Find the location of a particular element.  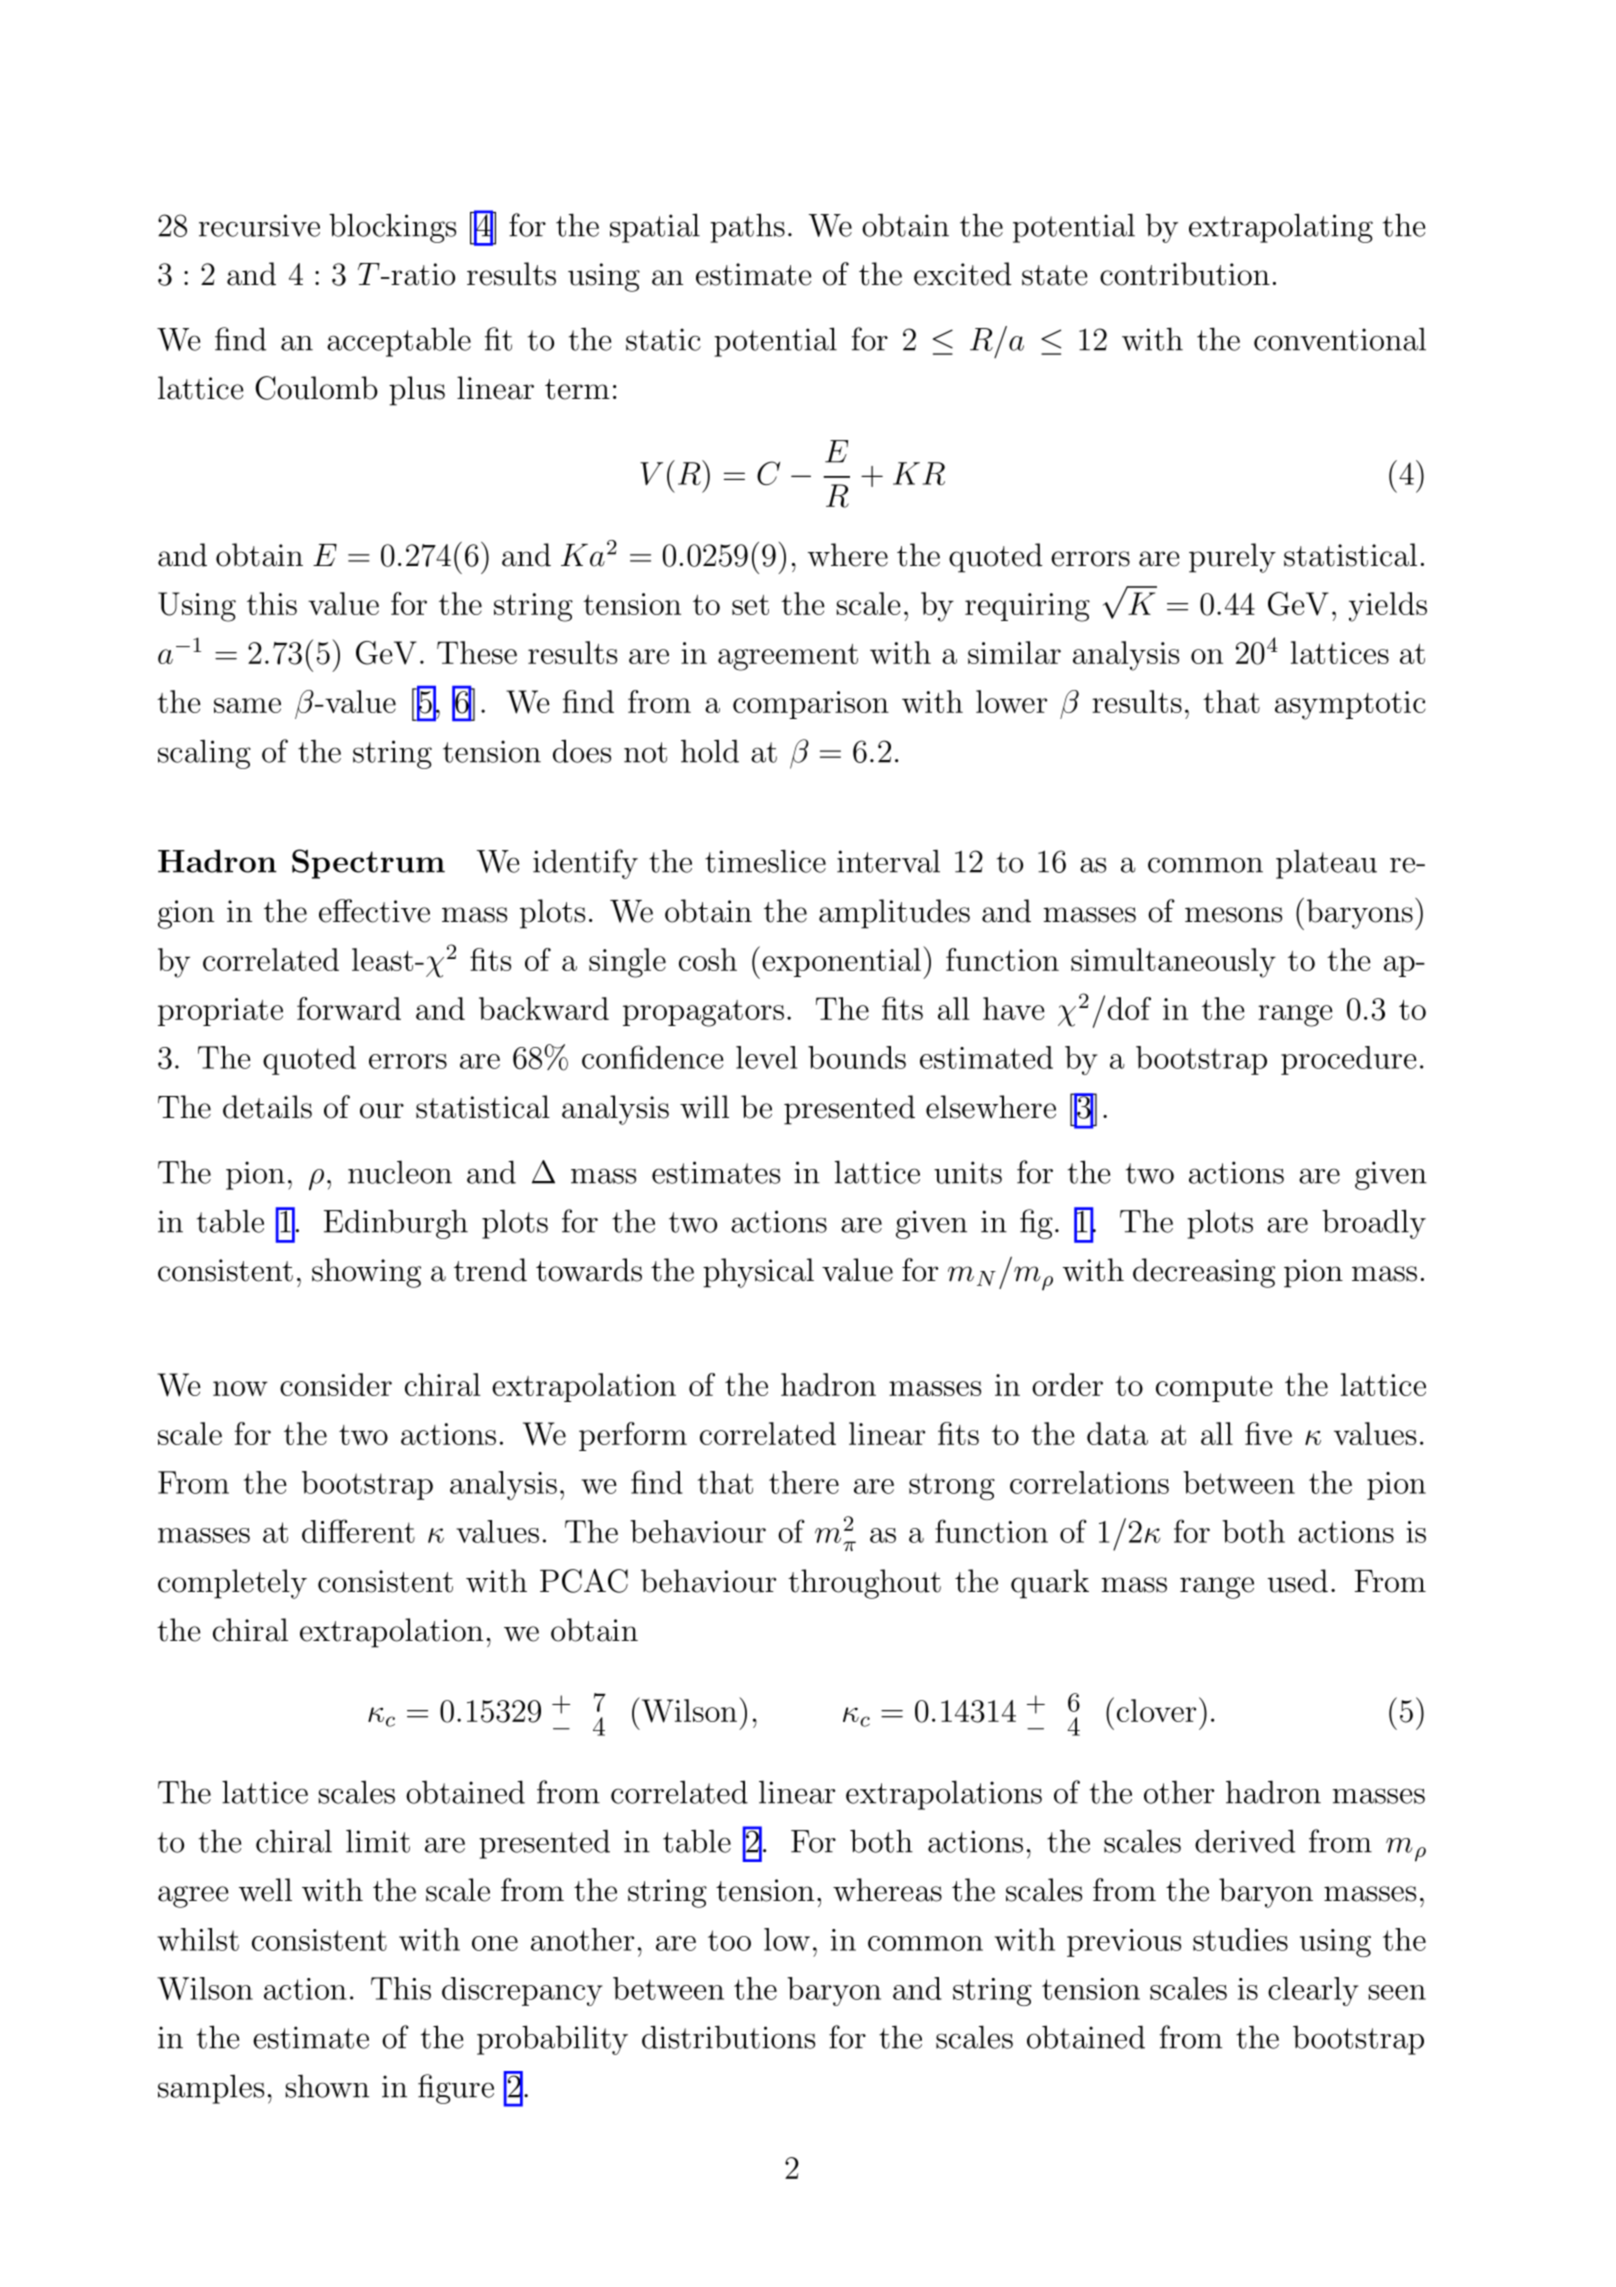

shown is located at coordinates (327, 2086).
